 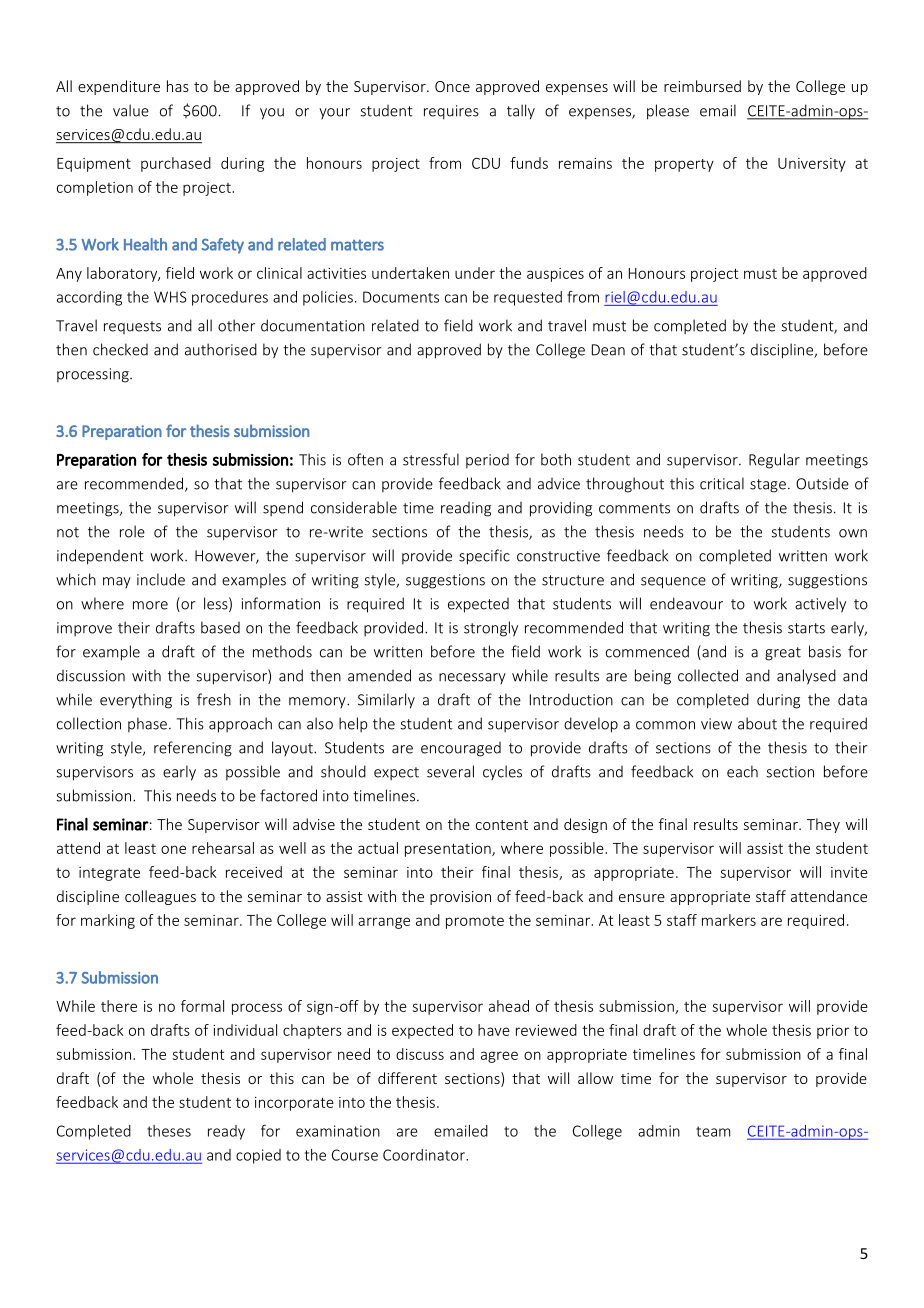 What do you see at coordinates (742, 771) in the image?
I see `each` at bounding box center [742, 771].
